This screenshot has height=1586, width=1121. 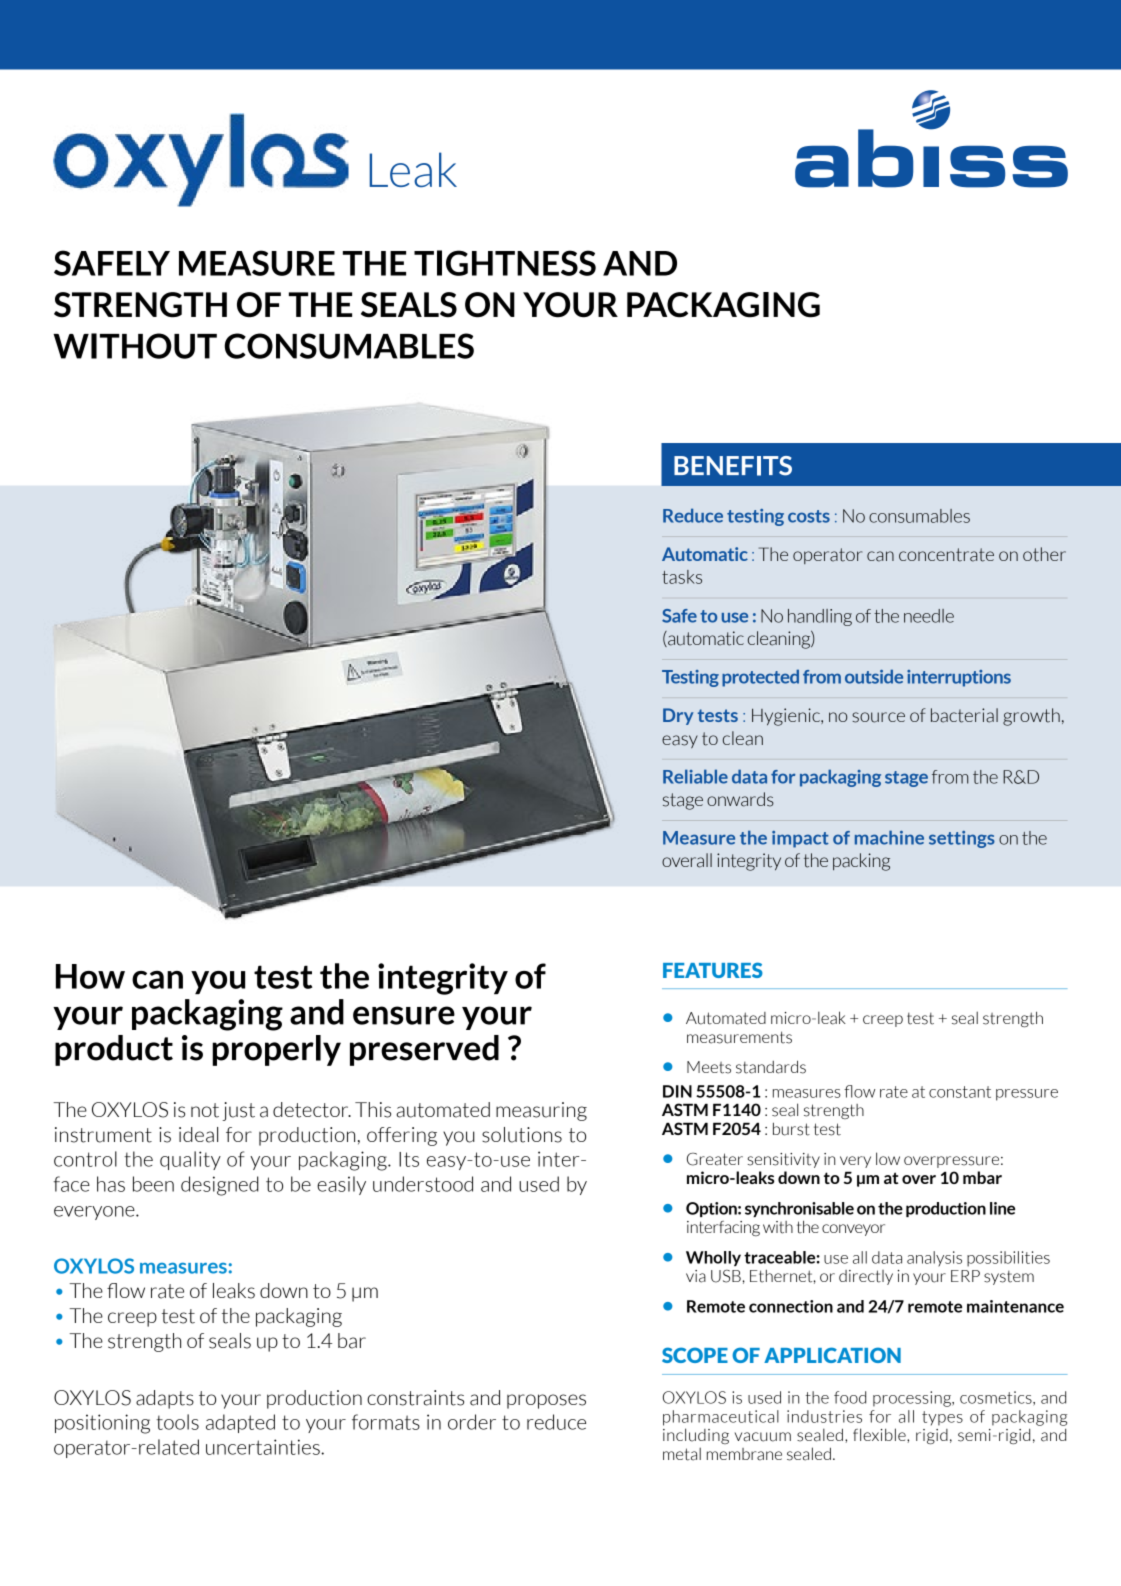 What do you see at coordinates (733, 466) in the screenshot?
I see `BENEFITS` at bounding box center [733, 466].
